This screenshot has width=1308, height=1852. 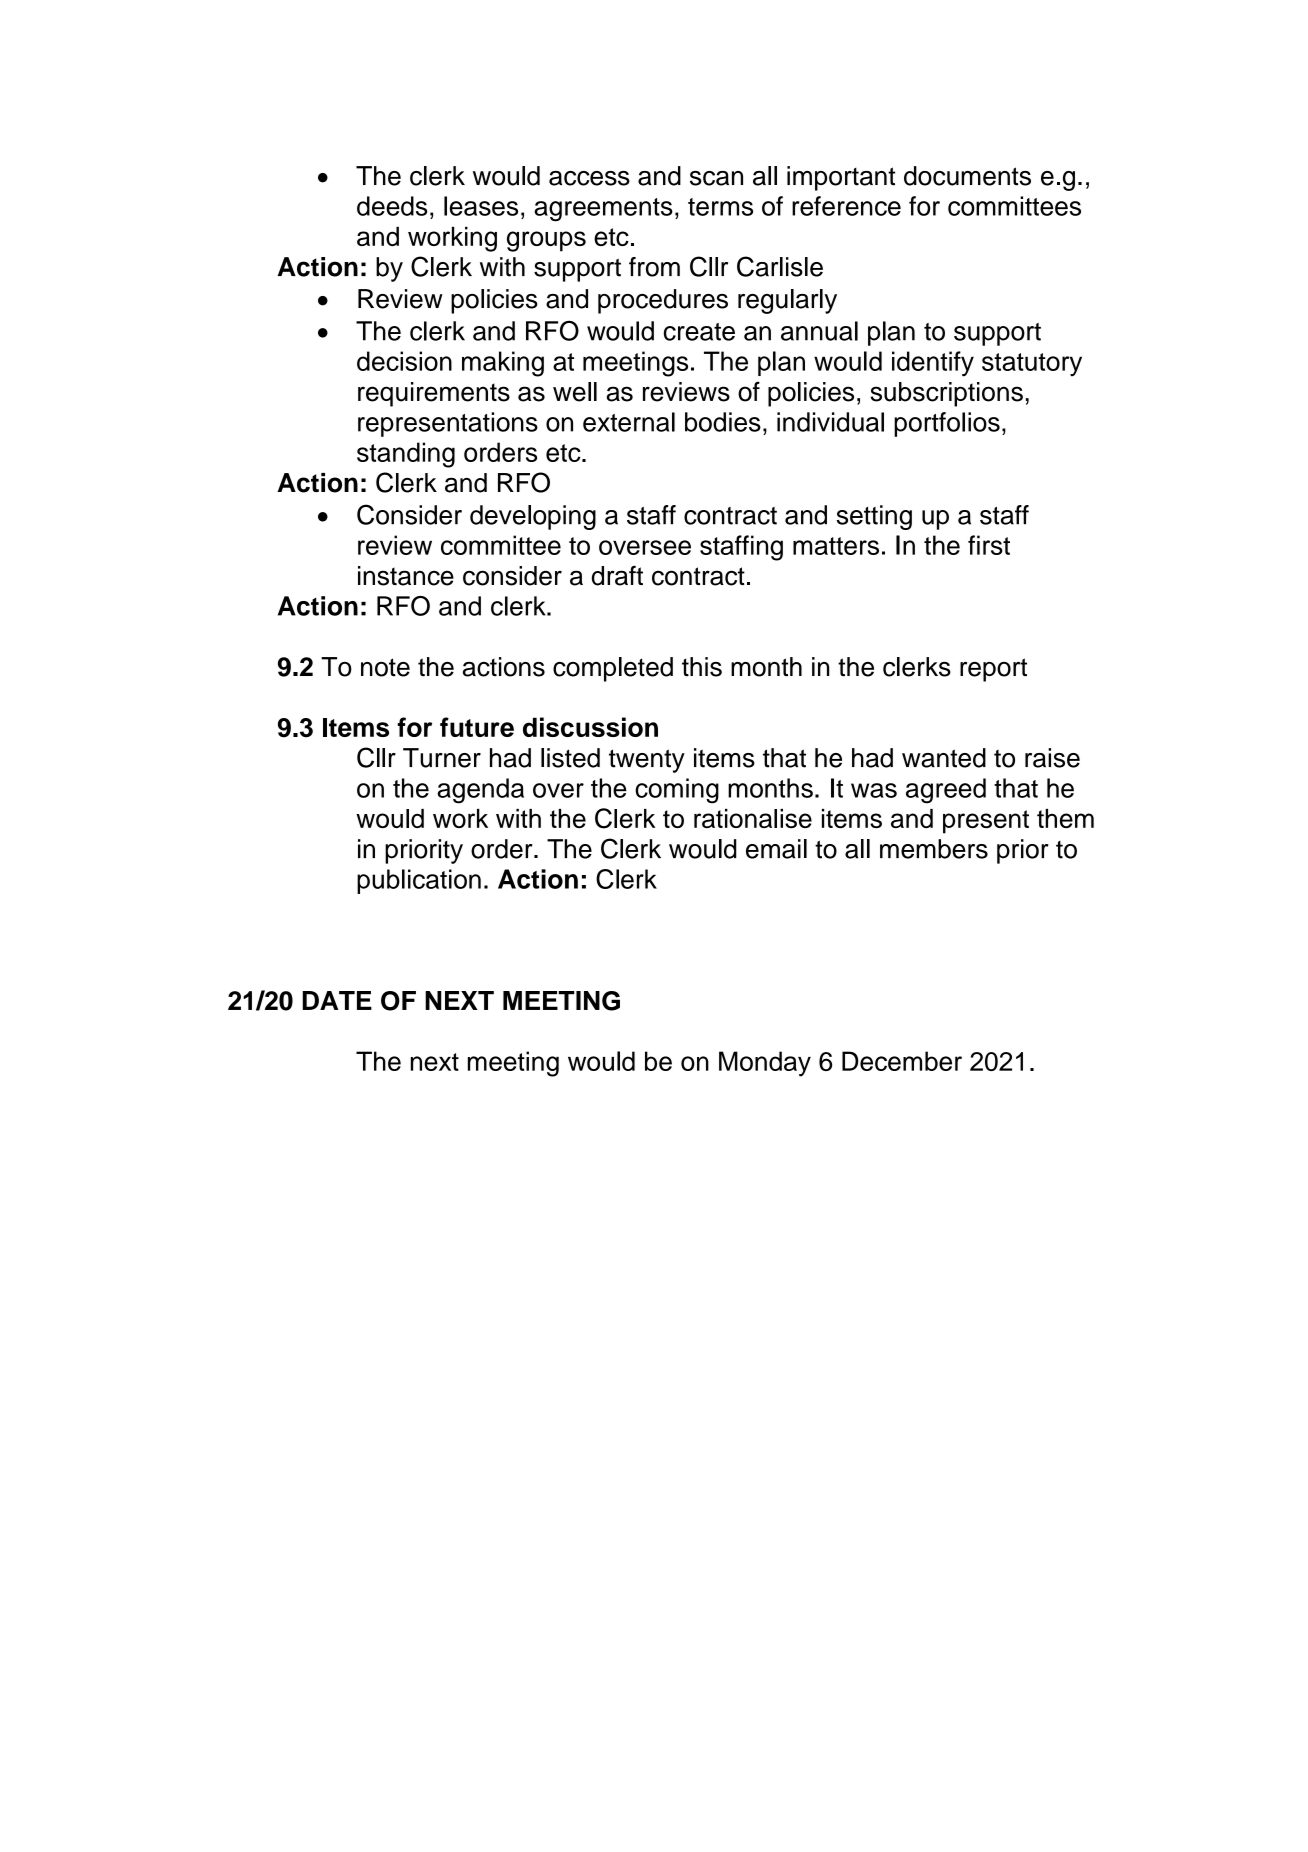 What do you see at coordinates (406, 455) in the screenshot?
I see `standing` at bounding box center [406, 455].
